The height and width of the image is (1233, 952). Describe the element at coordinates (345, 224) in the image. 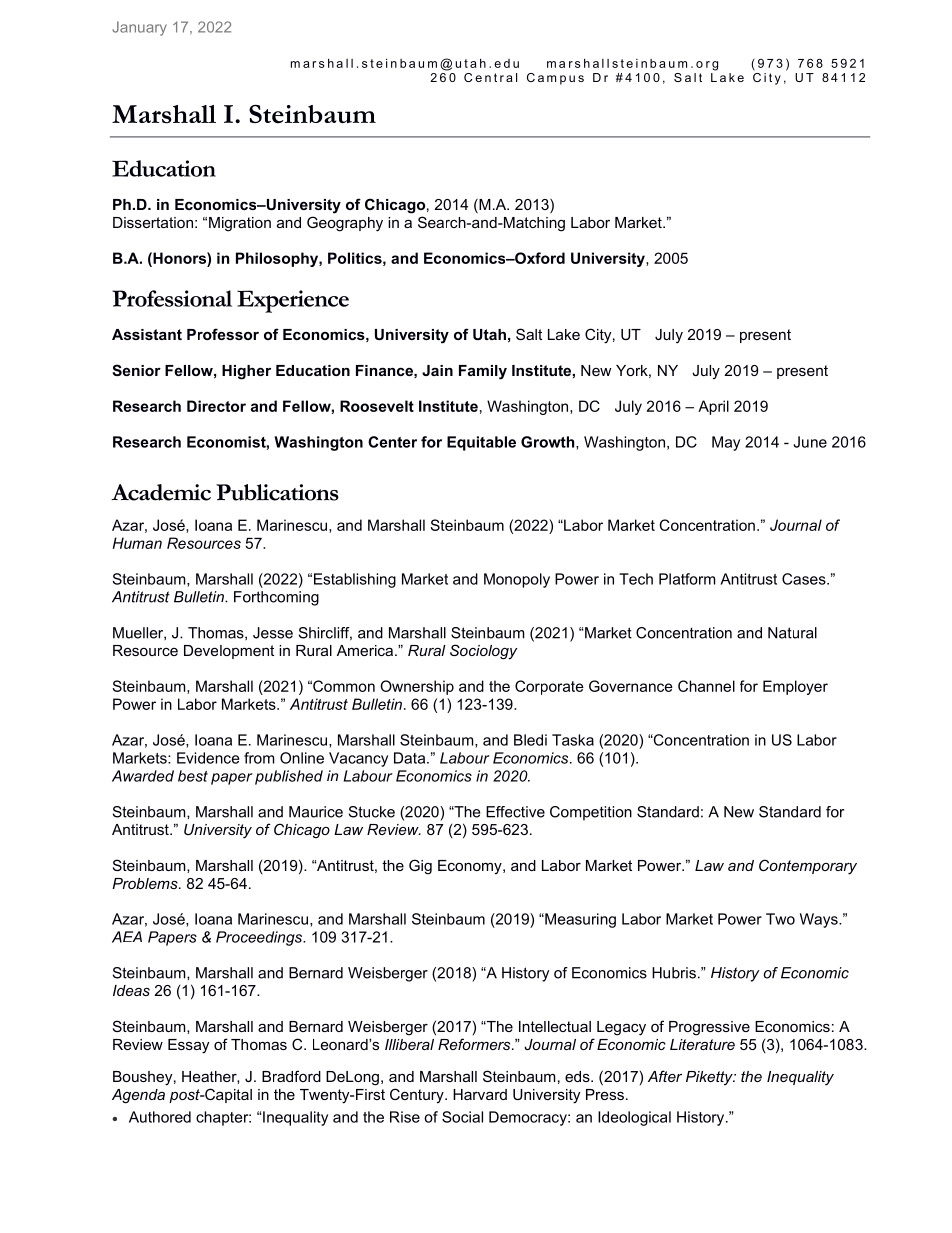

I see `Geography` at that location.
